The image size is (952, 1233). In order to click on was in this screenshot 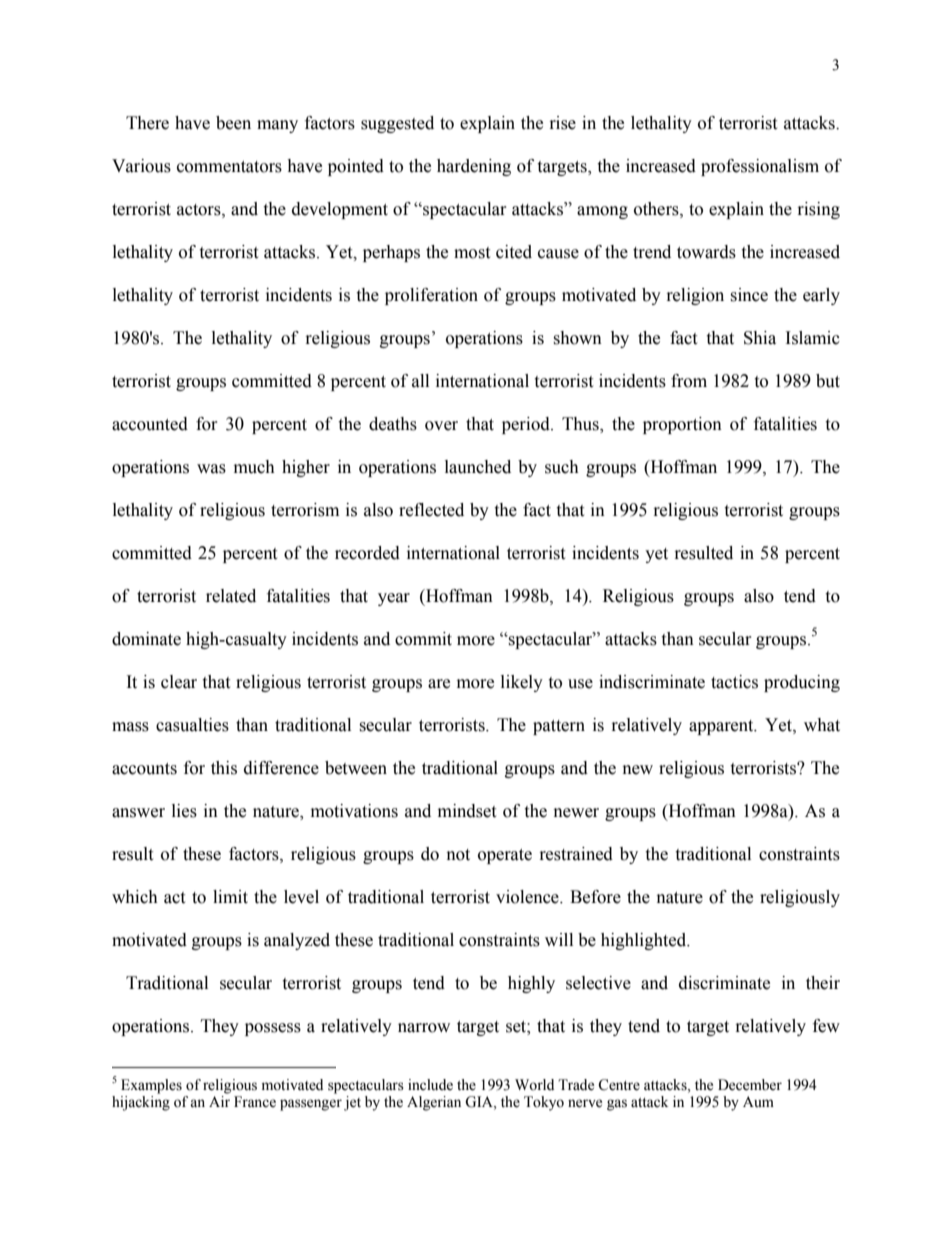, I will do `click(211, 469)`.
